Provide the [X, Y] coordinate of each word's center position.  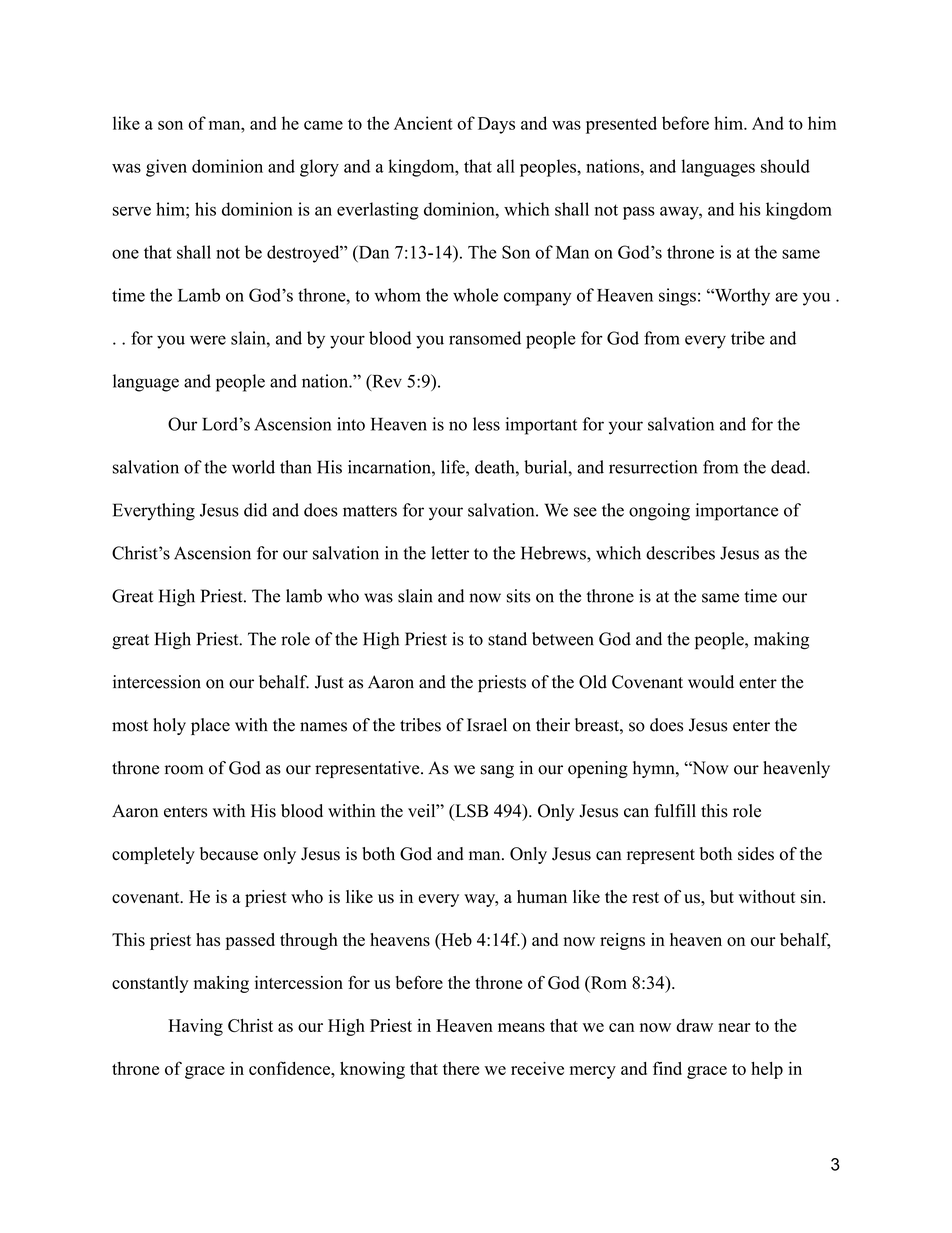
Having [195, 1027]
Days [496, 125]
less [486, 424]
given [166, 168]
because [229, 854]
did [255, 510]
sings [677, 297]
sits [518, 596]
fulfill [675, 811]
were [208, 340]
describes [680, 553]
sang [497, 771]
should [785, 166]
